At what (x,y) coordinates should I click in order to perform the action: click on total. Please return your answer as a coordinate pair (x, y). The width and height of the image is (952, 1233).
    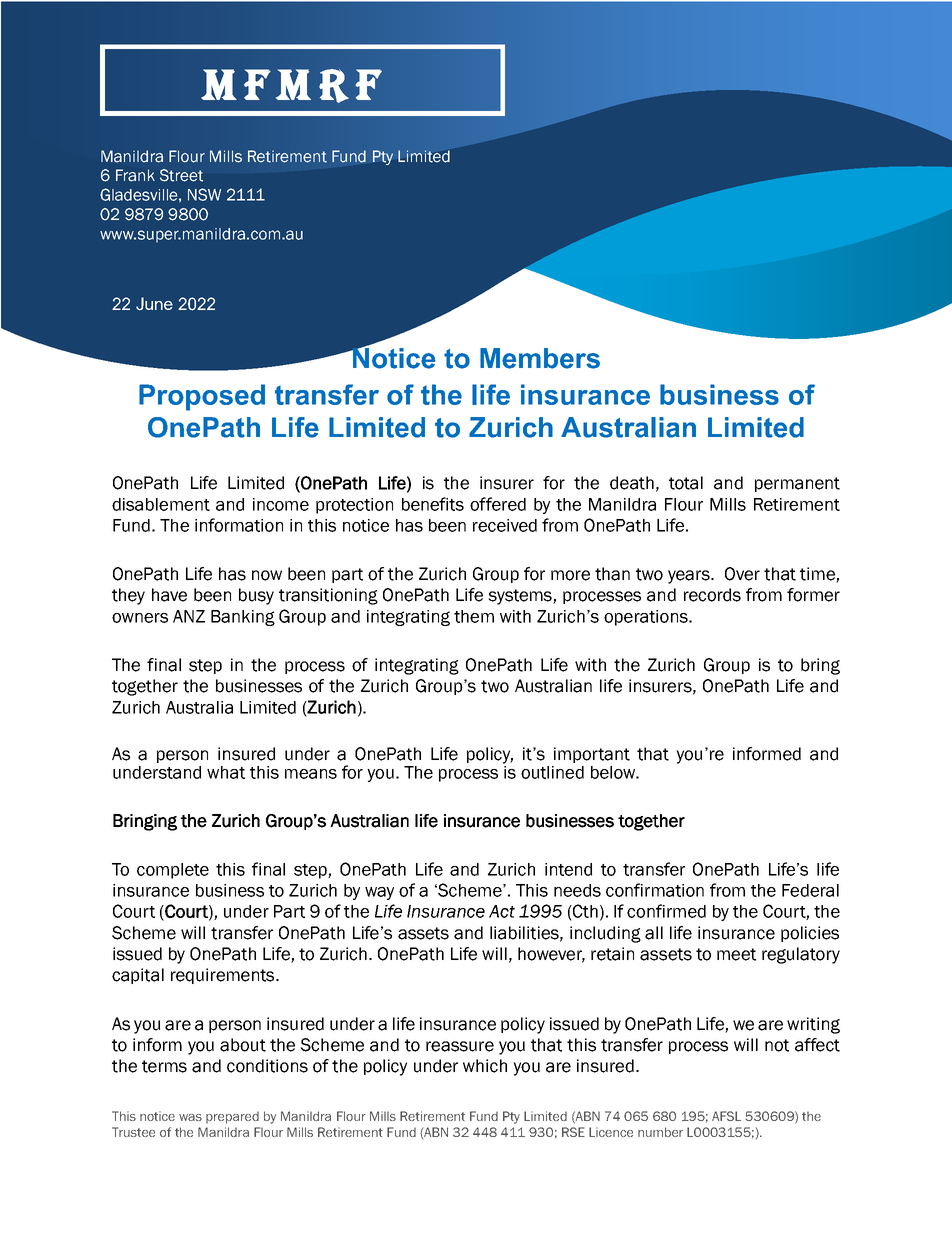
    Looking at the image, I should click on (686, 483).
